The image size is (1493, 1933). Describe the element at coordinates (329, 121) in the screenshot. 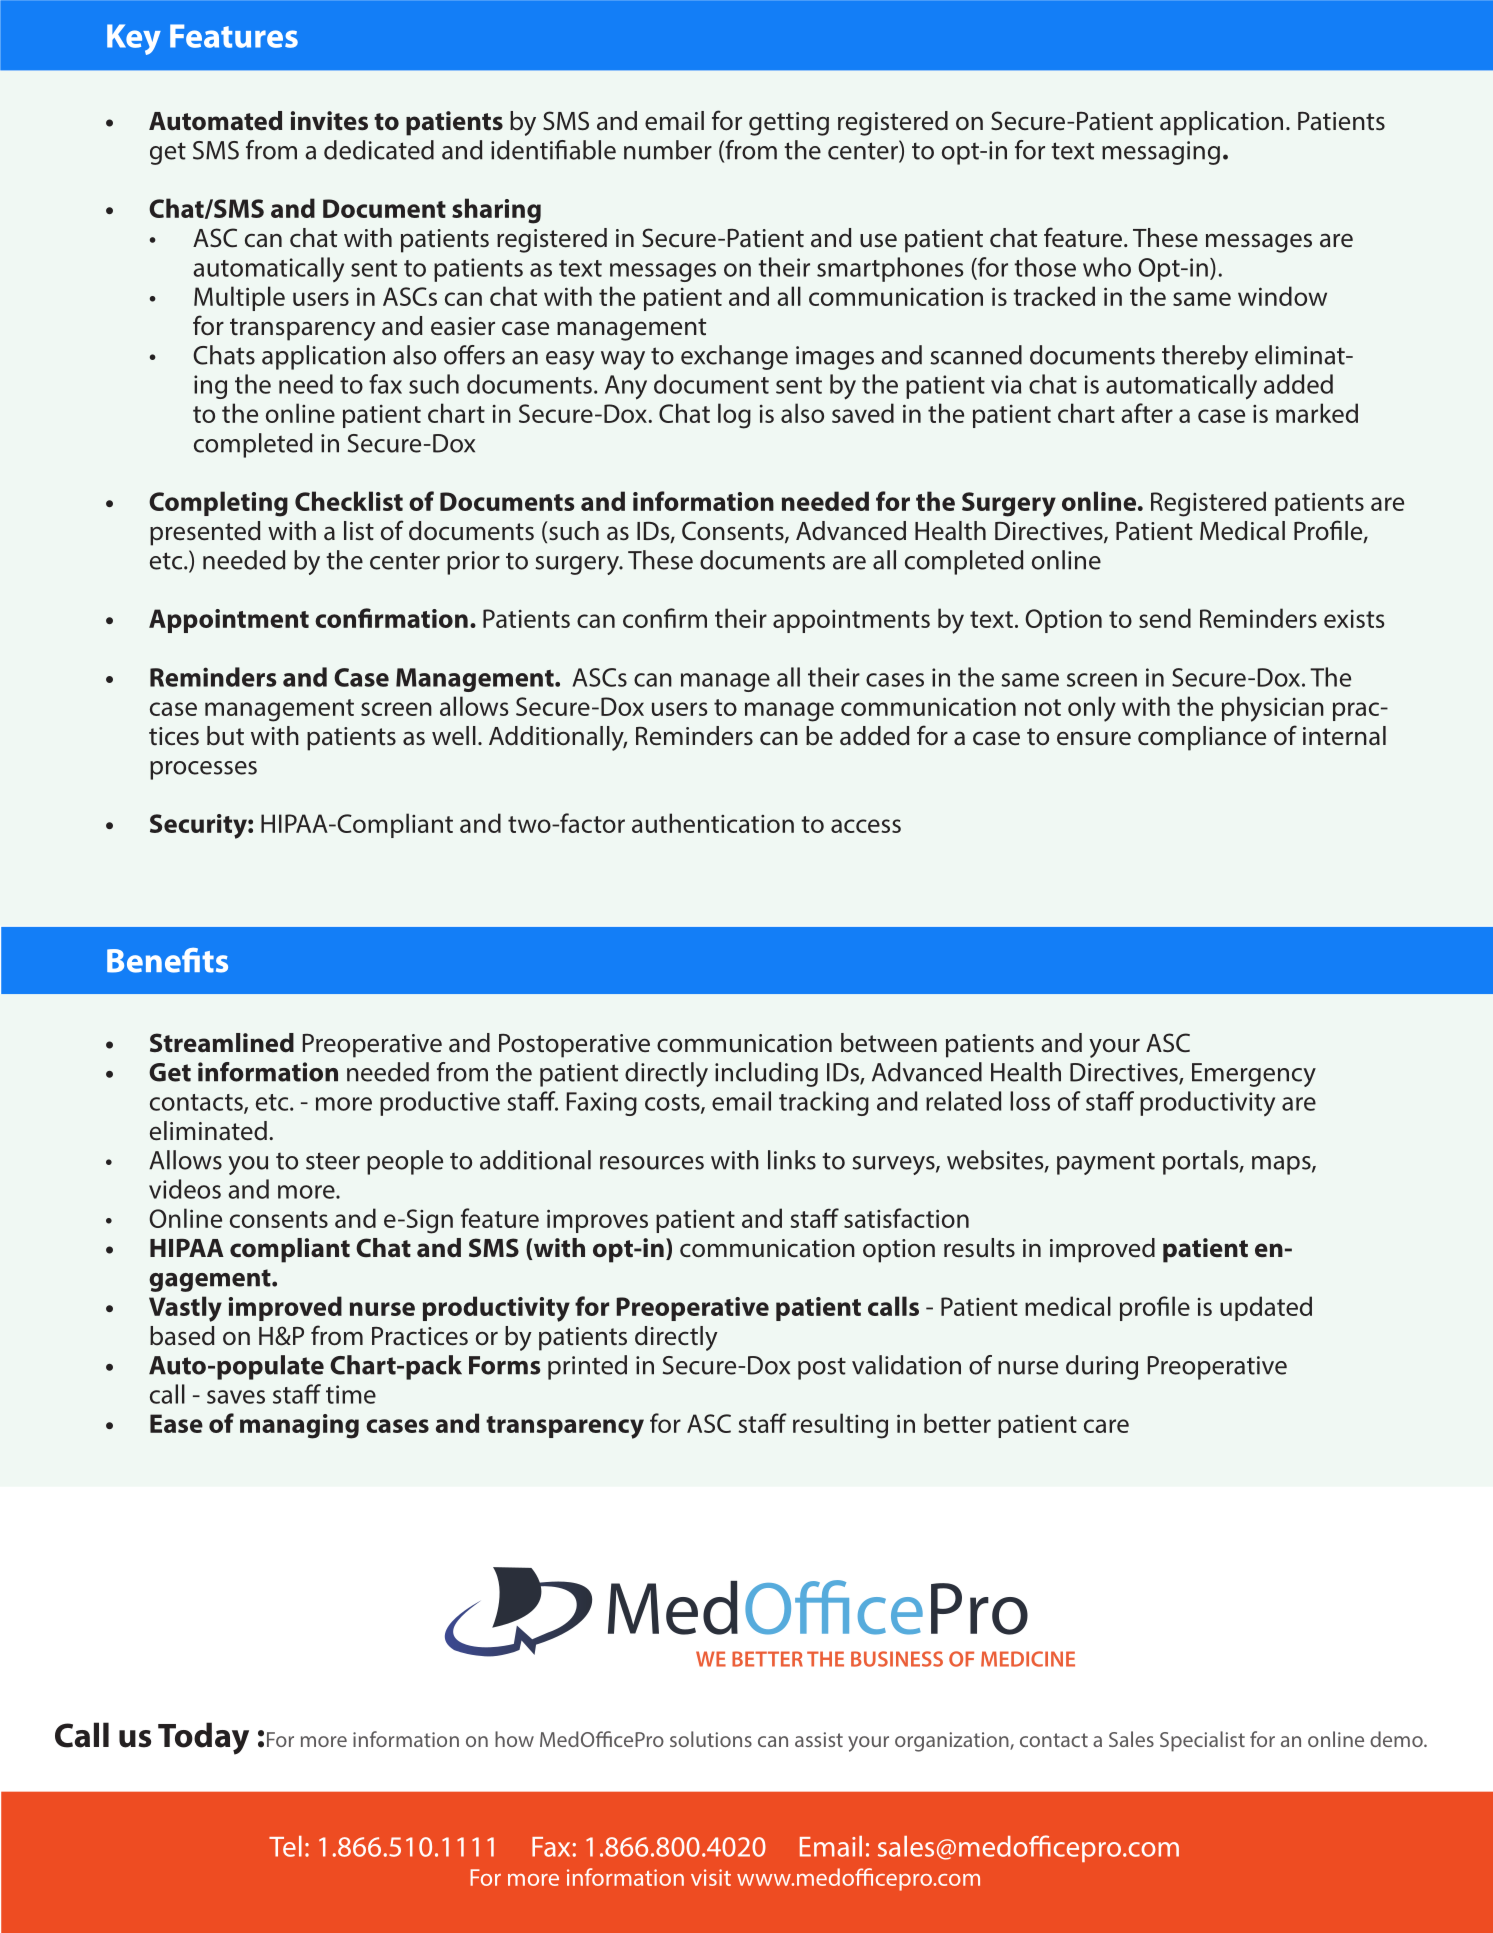

I see `invites` at that location.
